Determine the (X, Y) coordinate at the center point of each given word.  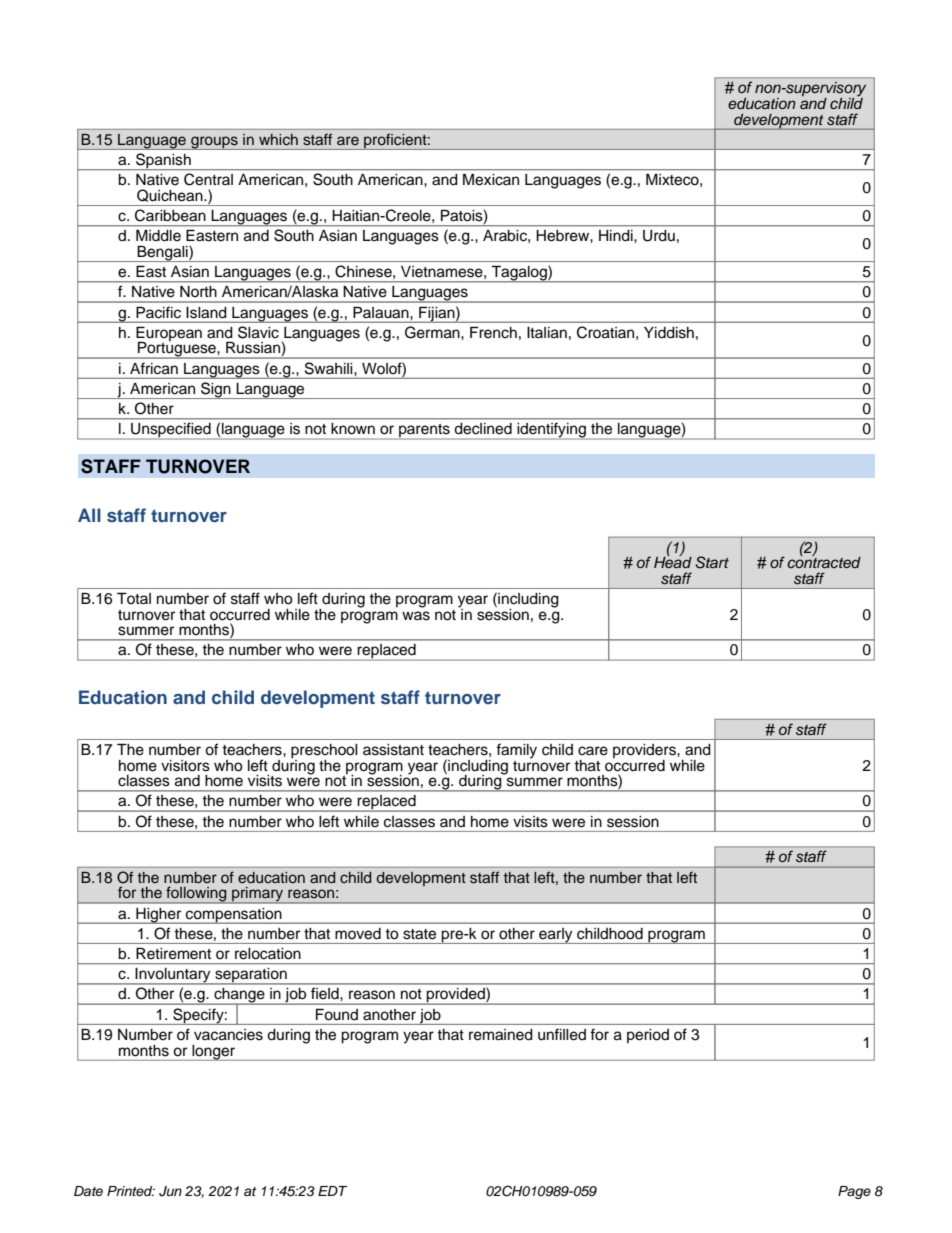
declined (483, 428)
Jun (170, 1191)
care (593, 751)
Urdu (659, 236)
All (89, 515)
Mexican (491, 179)
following (196, 895)
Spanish (163, 161)
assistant (393, 750)
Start (712, 562)
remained (501, 1035)
